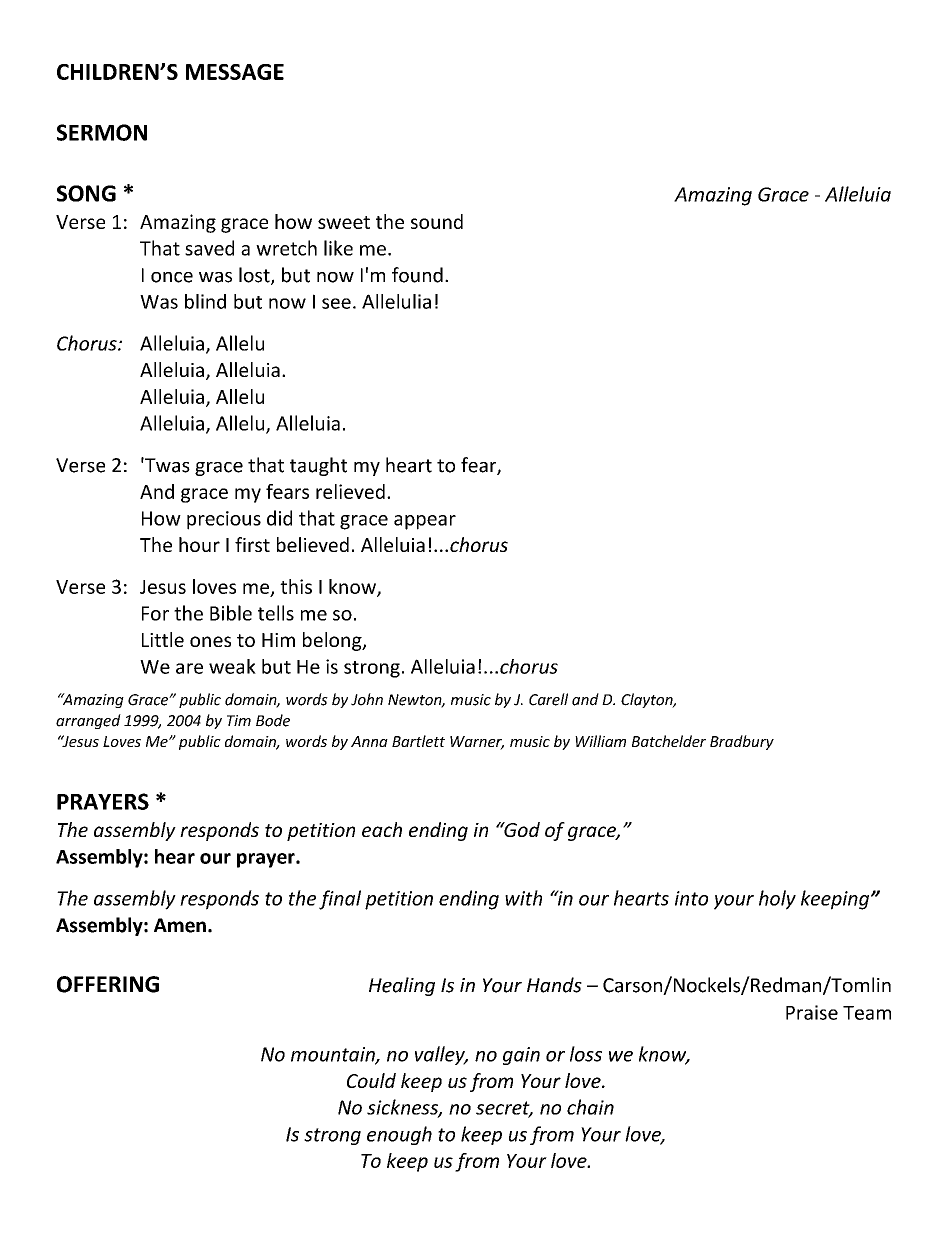 The image size is (952, 1233). Describe the element at coordinates (742, 742) in the screenshot. I see `Bradbury` at that location.
